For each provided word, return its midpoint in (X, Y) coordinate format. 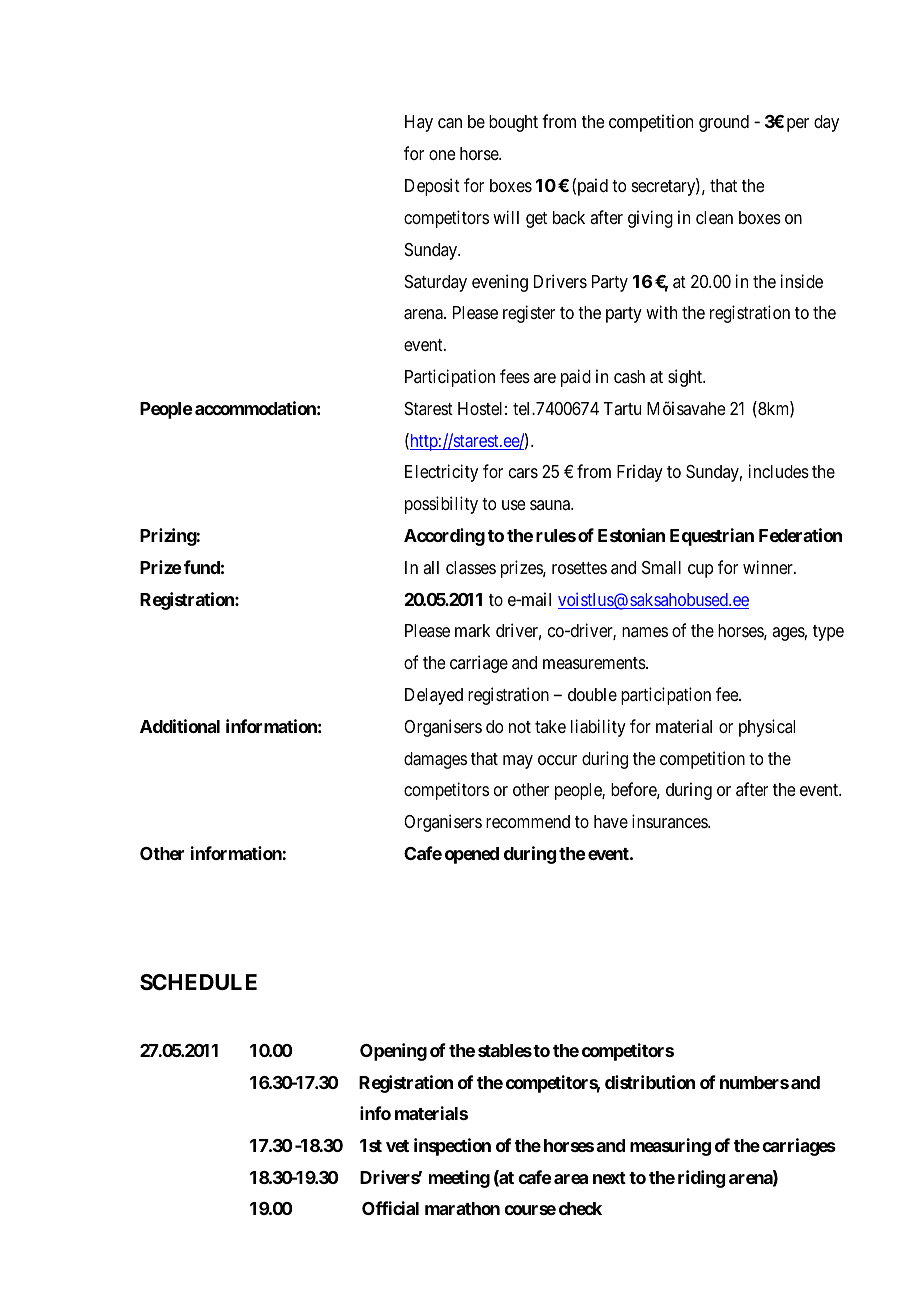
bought (513, 123)
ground (724, 123)
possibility (441, 505)
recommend (528, 821)
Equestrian (712, 537)
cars (523, 473)
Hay (419, 123)
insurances (670, 821)
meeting (459, 1179)
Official (390, 1208)
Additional (180, 726)
